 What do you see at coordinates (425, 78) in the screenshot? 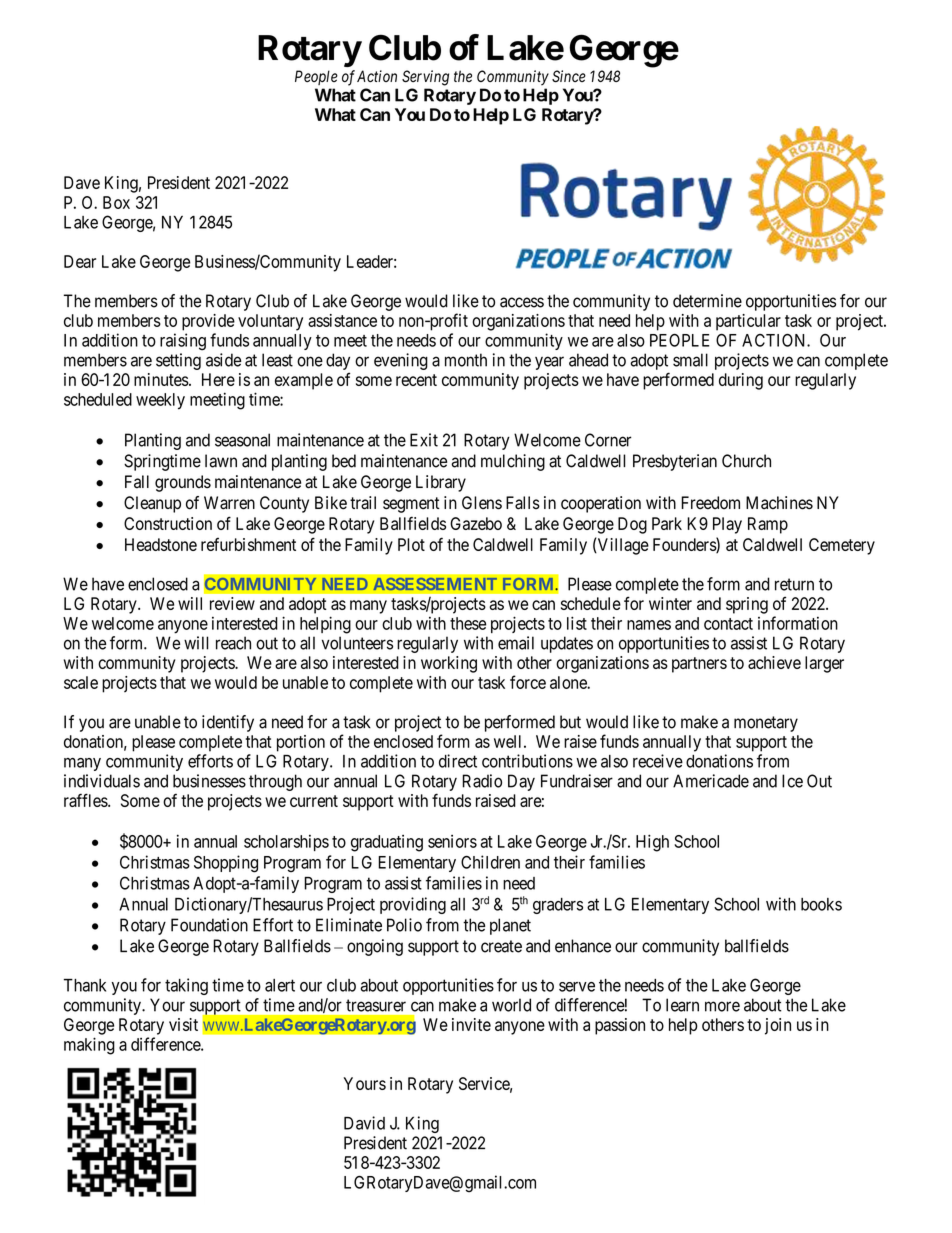
I see `Serving` at bounding box center [425, 78].
